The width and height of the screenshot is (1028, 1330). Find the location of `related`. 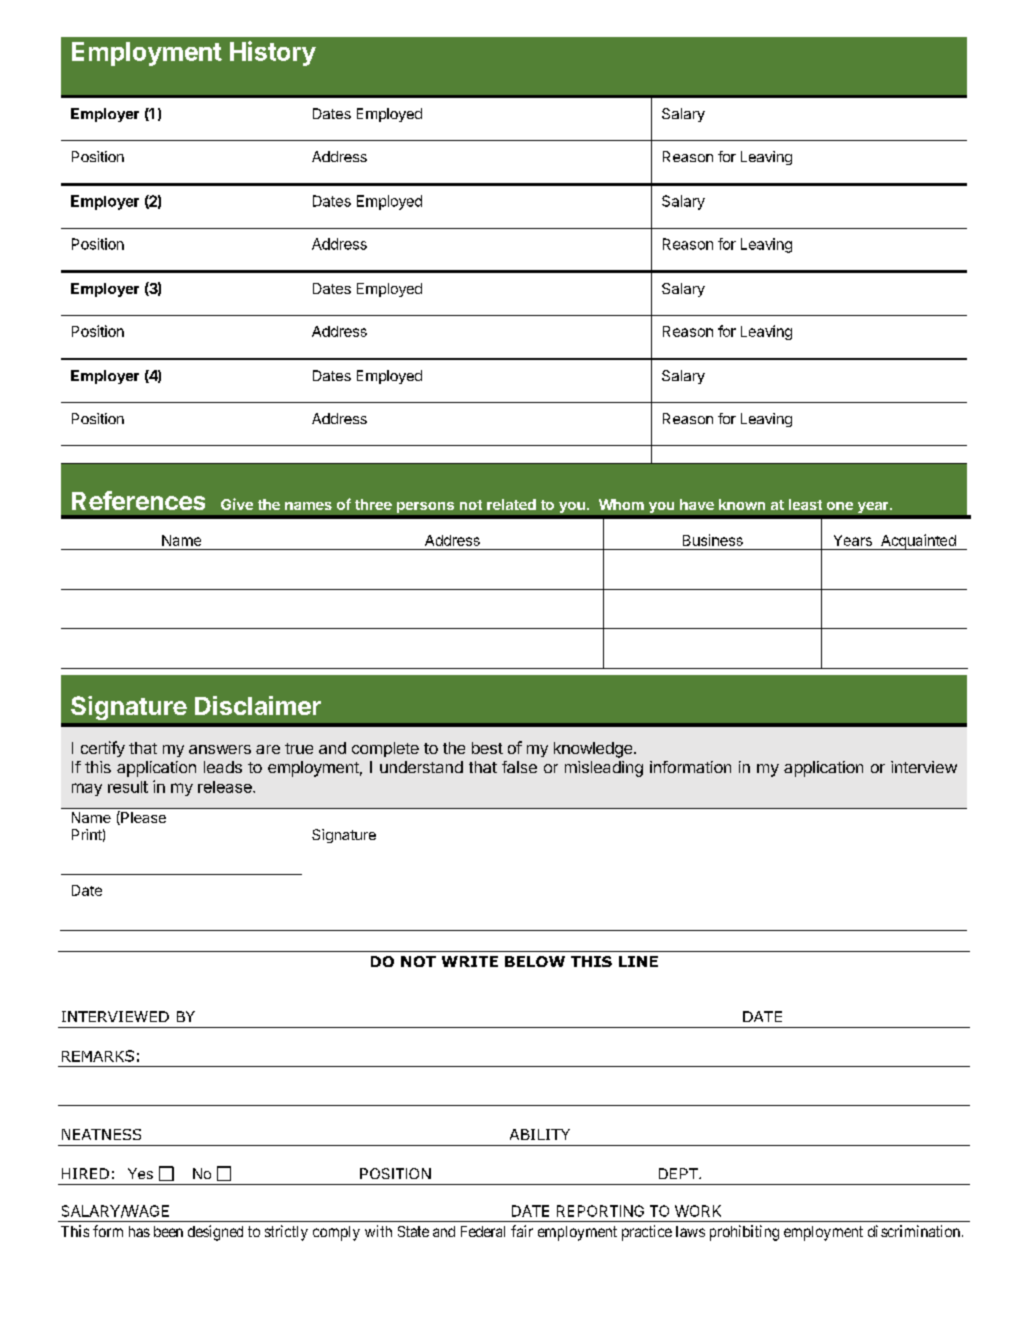

related is located at coordinates (511, 504).
